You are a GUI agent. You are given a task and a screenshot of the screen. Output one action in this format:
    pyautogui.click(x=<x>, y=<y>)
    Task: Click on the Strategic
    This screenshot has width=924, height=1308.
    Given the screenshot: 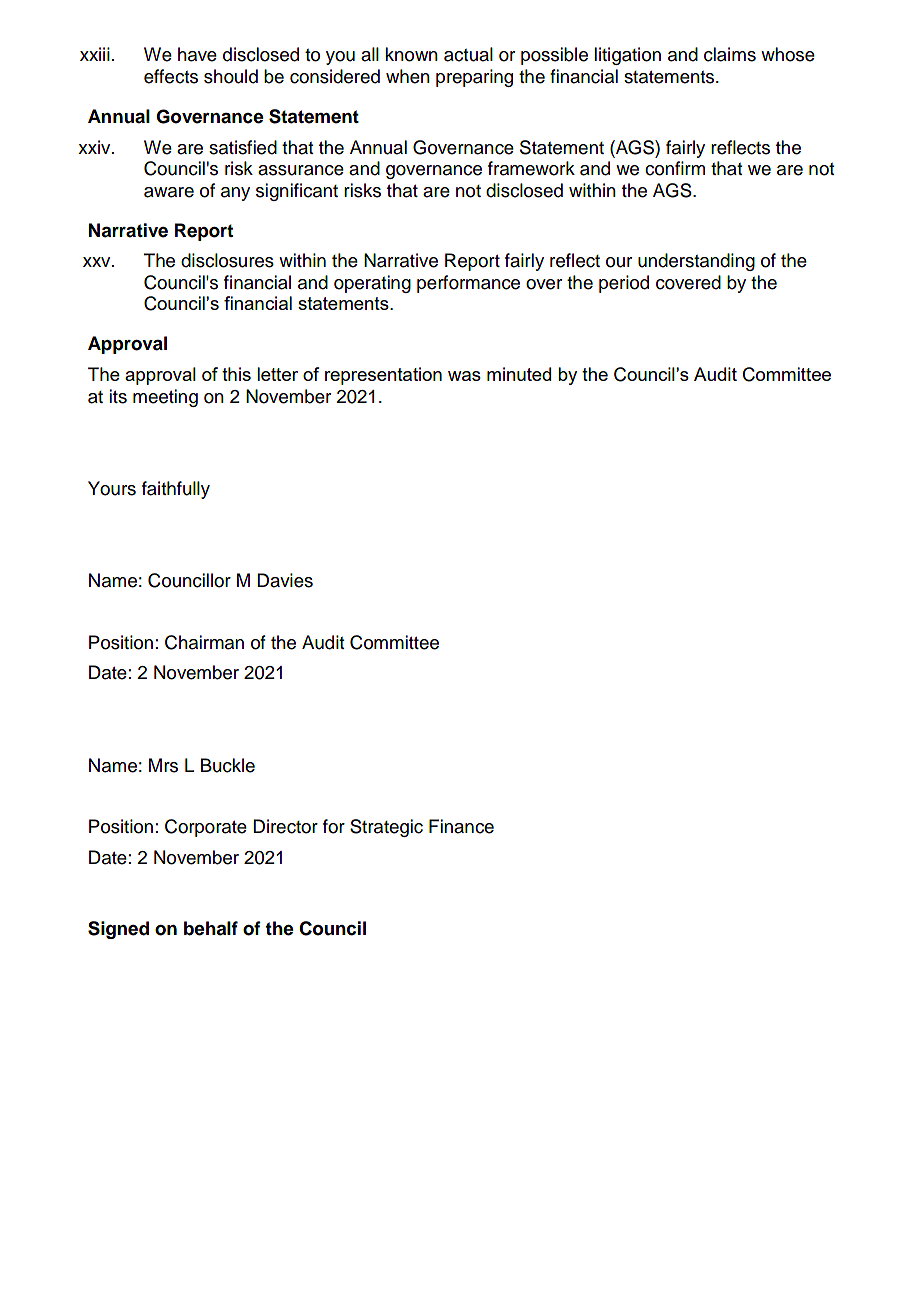 What is the action you would take?
    pyautogui.click(x=386, y=828)
